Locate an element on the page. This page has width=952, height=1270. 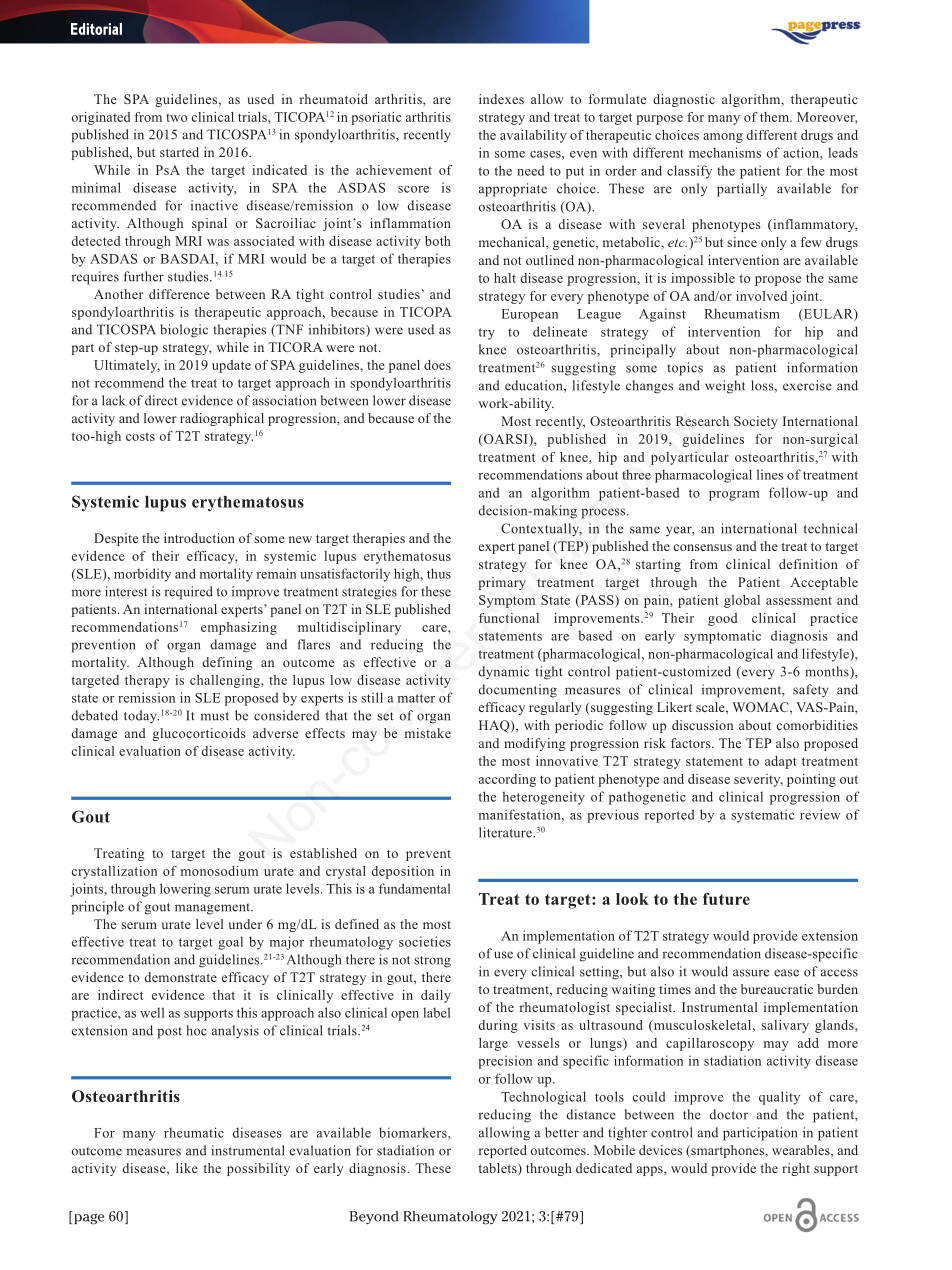
according is located at coordinates (507, 780).
